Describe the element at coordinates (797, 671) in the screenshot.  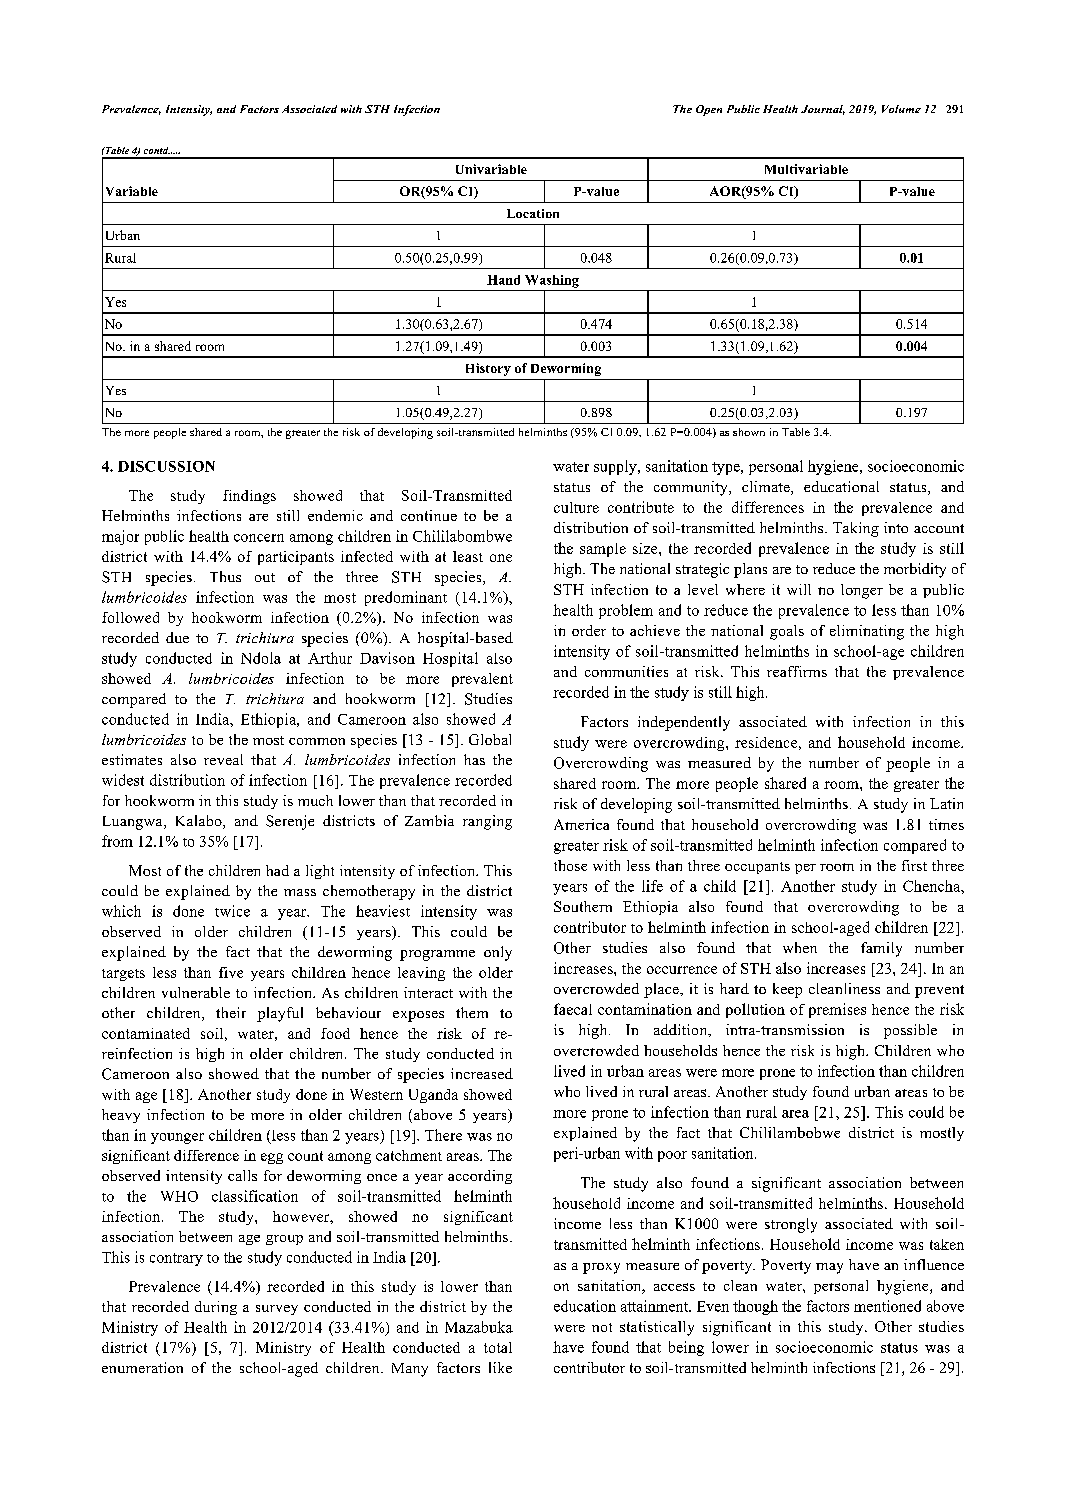
I see `reaffirms` at that location.
